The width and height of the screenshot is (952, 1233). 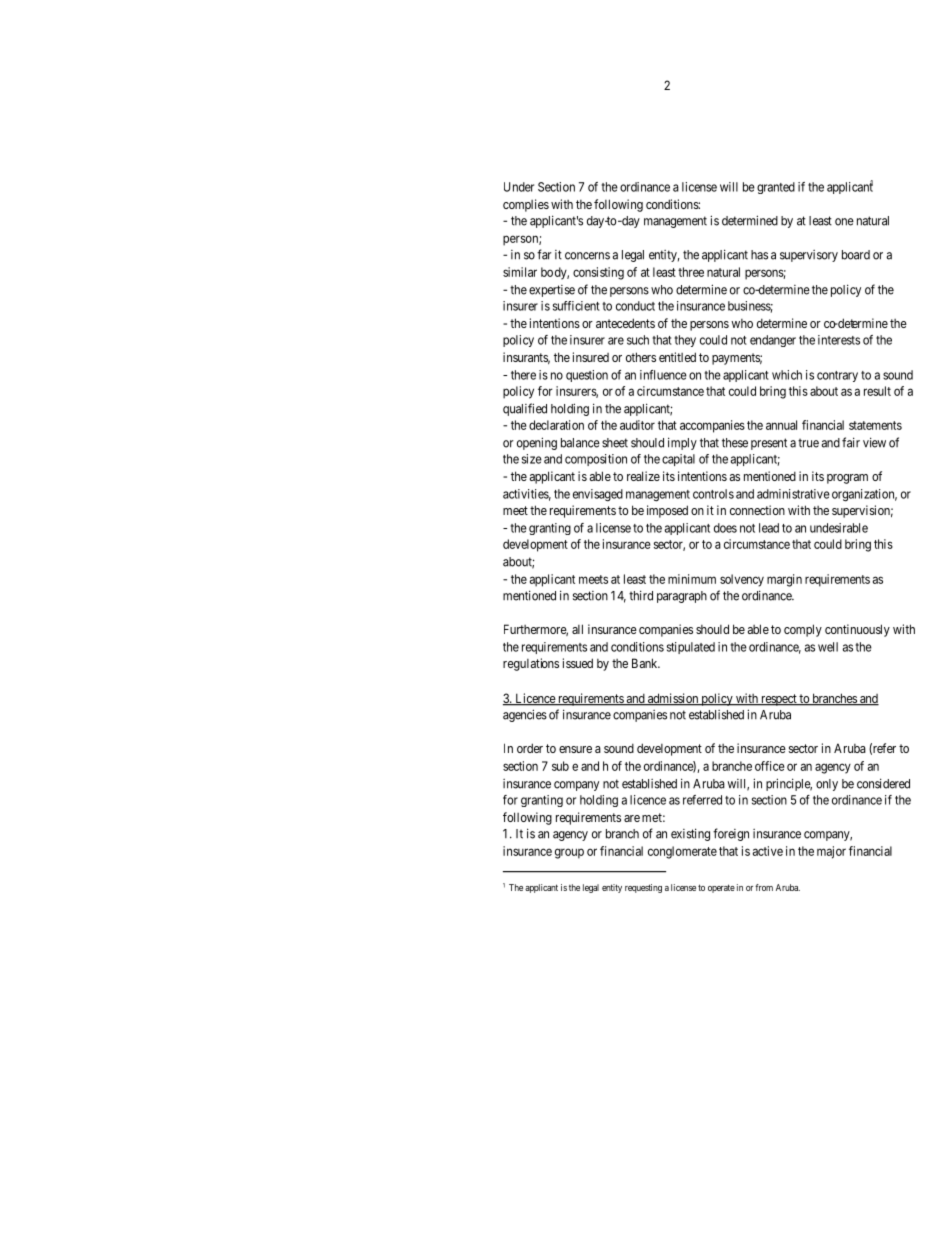 I want to click on board, so click(x=856, y=255).
